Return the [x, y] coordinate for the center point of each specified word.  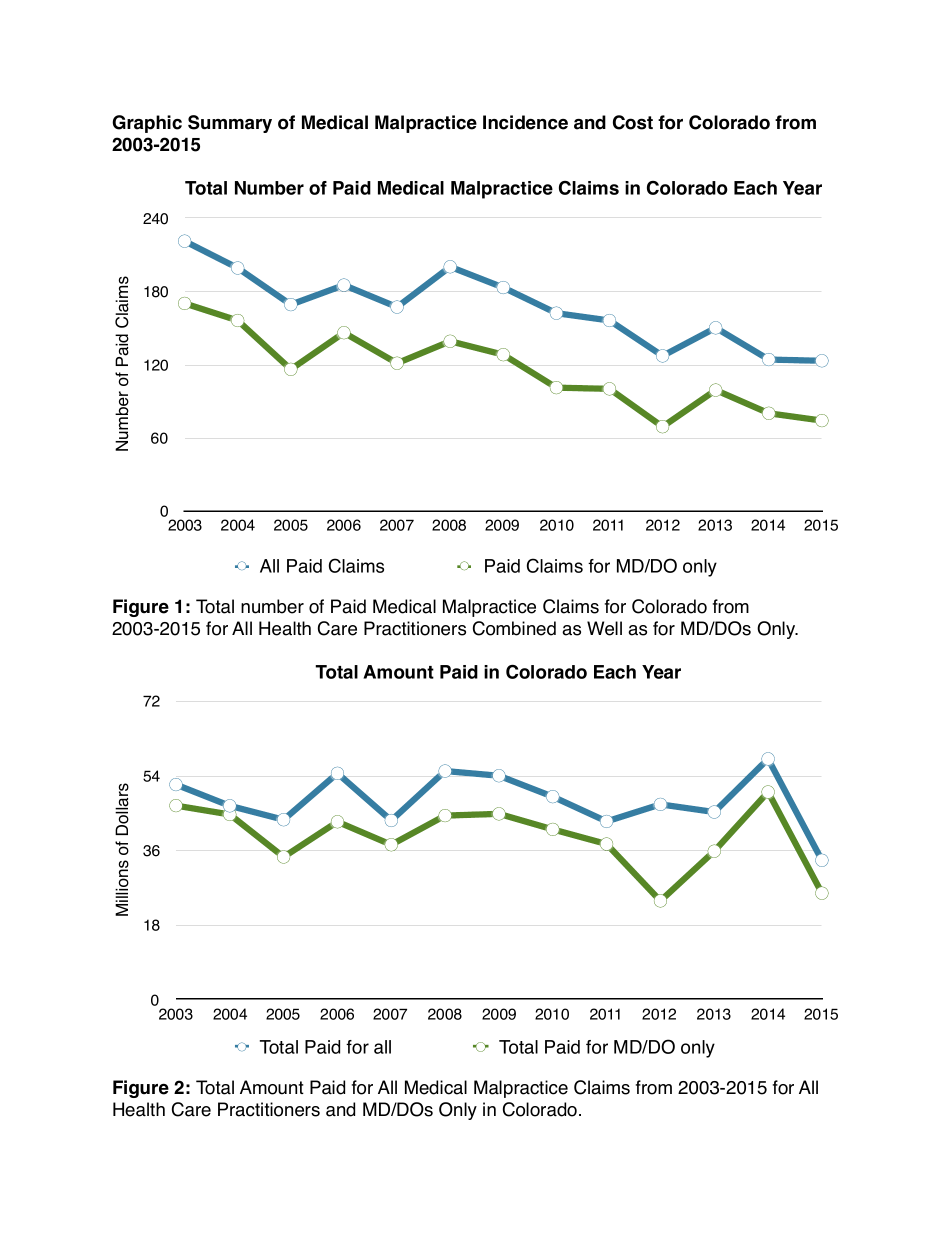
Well [604, 628]
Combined [514, 628]
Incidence [525, 122]
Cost [633, 122]
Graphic [147, 124]
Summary [230, 124]
